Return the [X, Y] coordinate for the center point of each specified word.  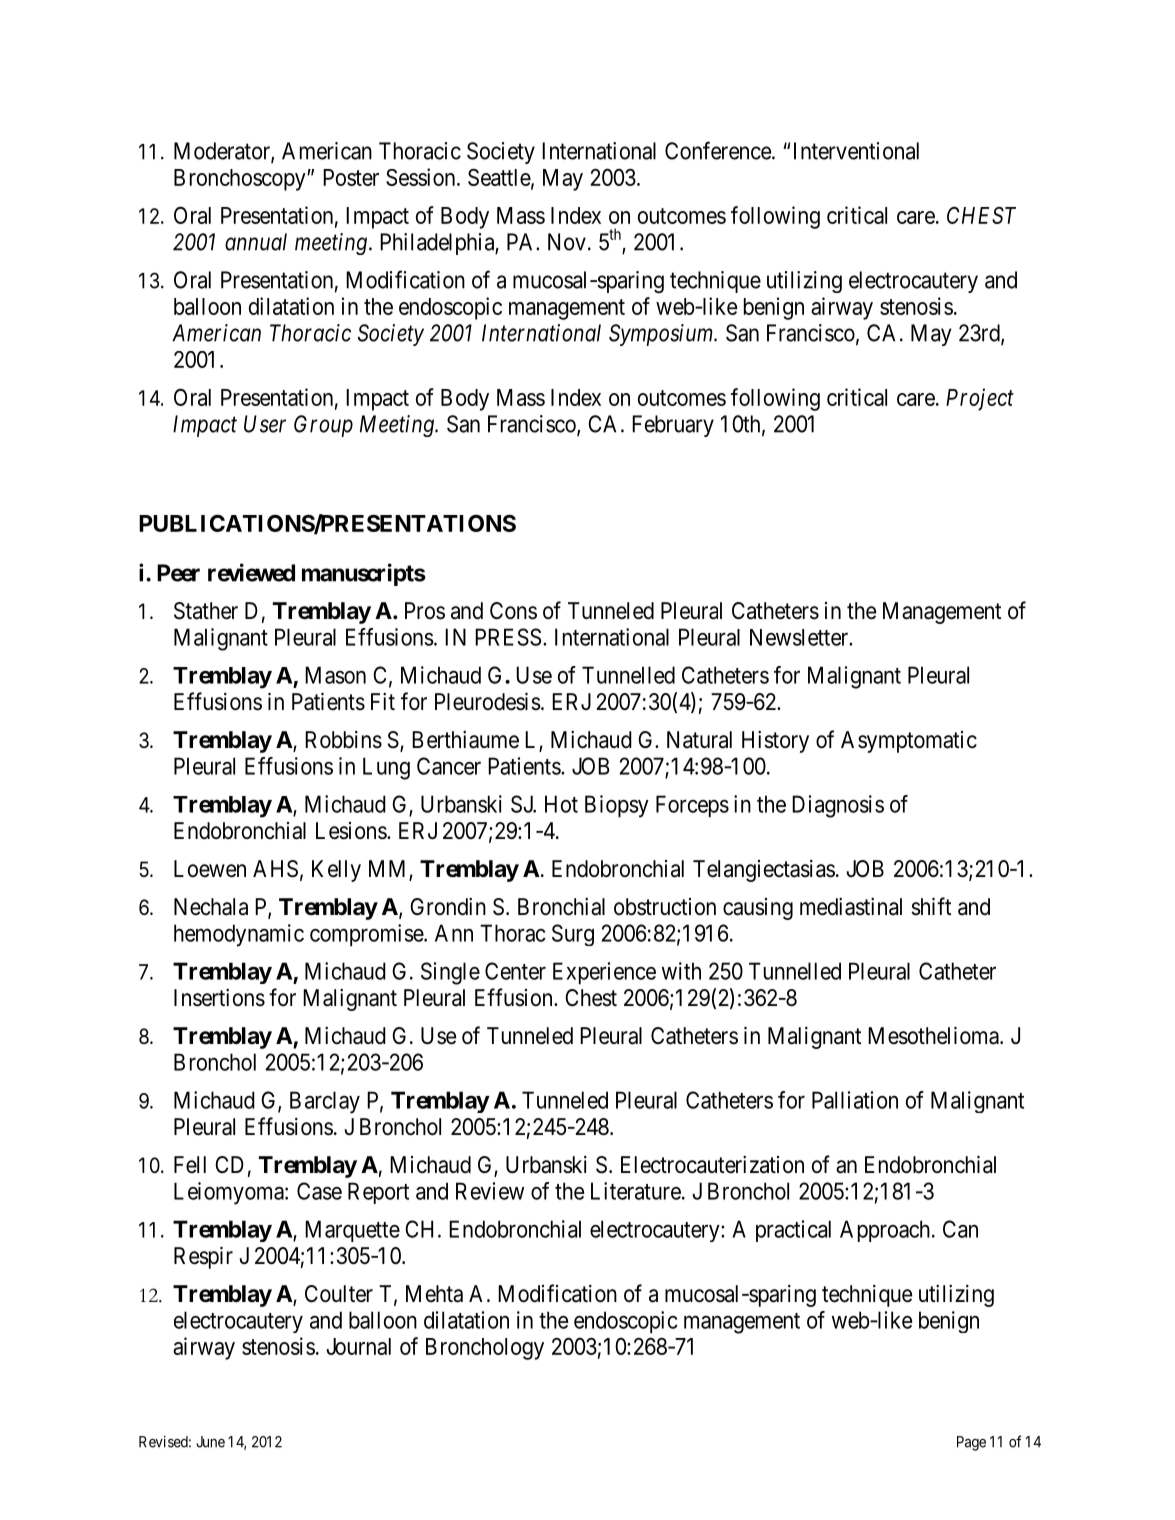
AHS [275, 869]
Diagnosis [838, 806]
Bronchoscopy [241, 180]
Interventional [856, 151]
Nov [567, 242]
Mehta [434, 1294]
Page [971, 1443]
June [210, 1442]
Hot [561, 804]
